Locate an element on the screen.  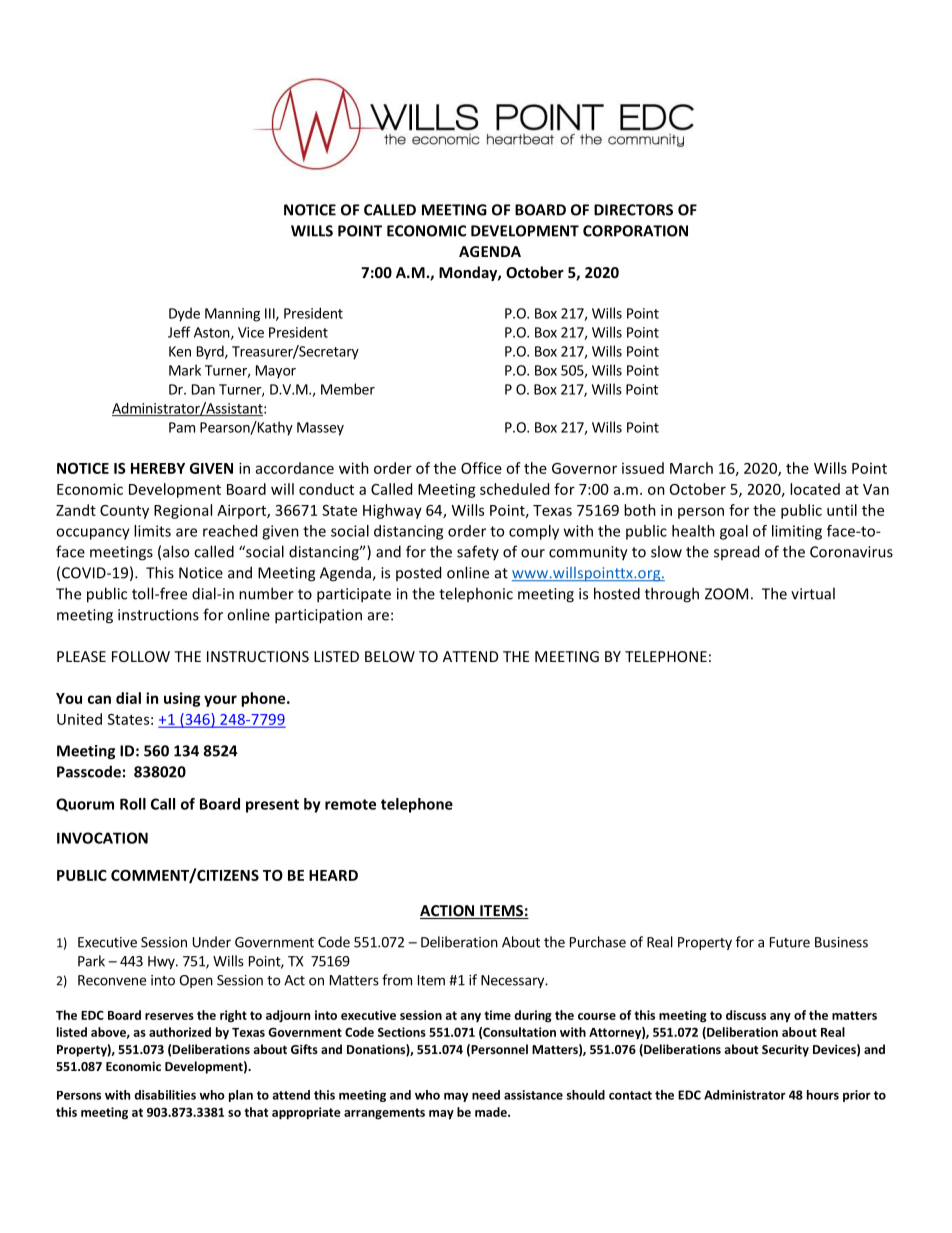
virtual is located at coordinates (813, 593).
